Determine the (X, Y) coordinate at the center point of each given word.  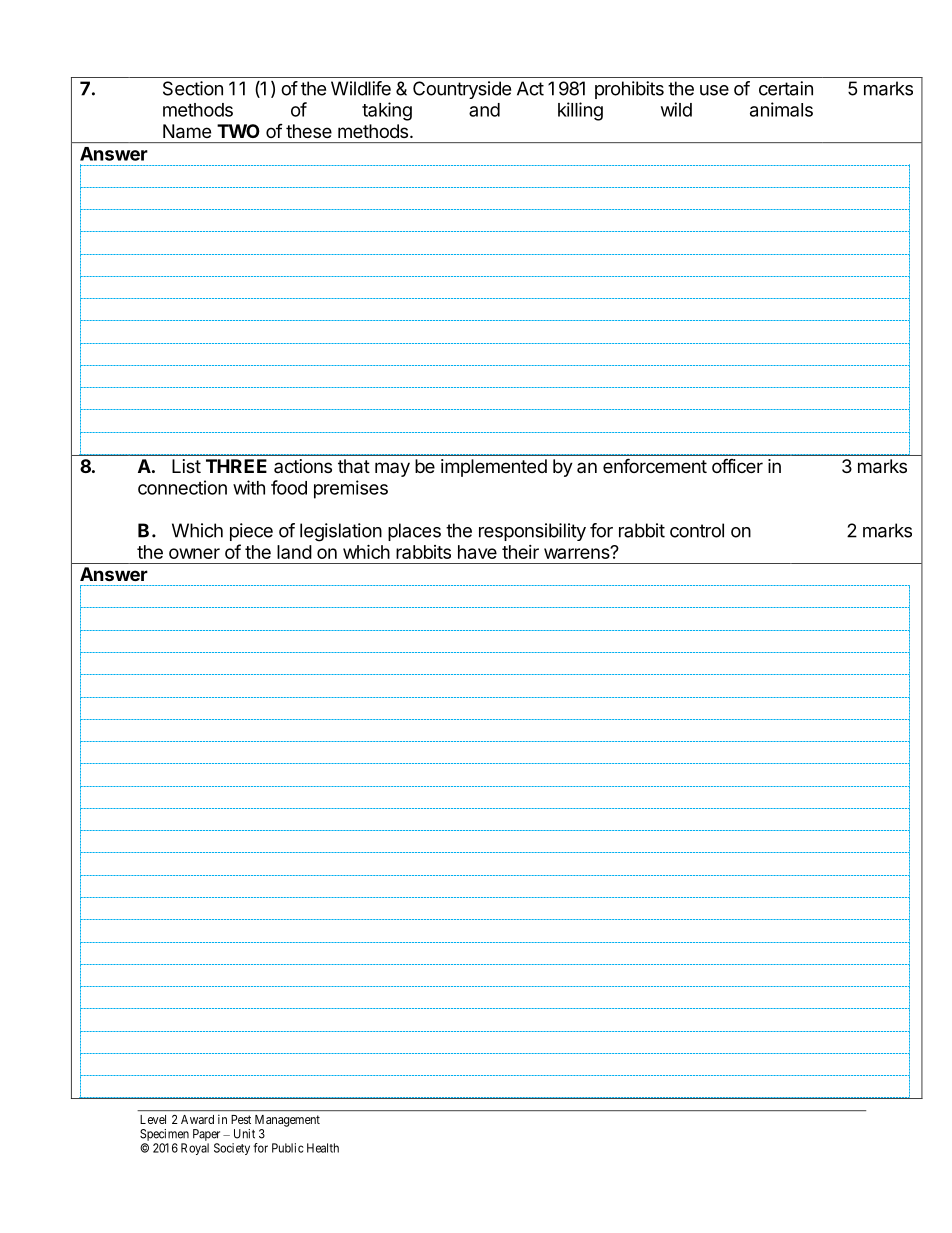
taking (387, 111)
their (520, 552)
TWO (238, 131)
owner (194, 553)
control (697, 530)
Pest (241, 1119)
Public (288, 1148)
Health (323, 1148)
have (477, 552)
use (714, 90)
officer (737, 465)
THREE (236, 466)
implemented (494, 468)
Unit (244, 1134)
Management (287, 1121)
